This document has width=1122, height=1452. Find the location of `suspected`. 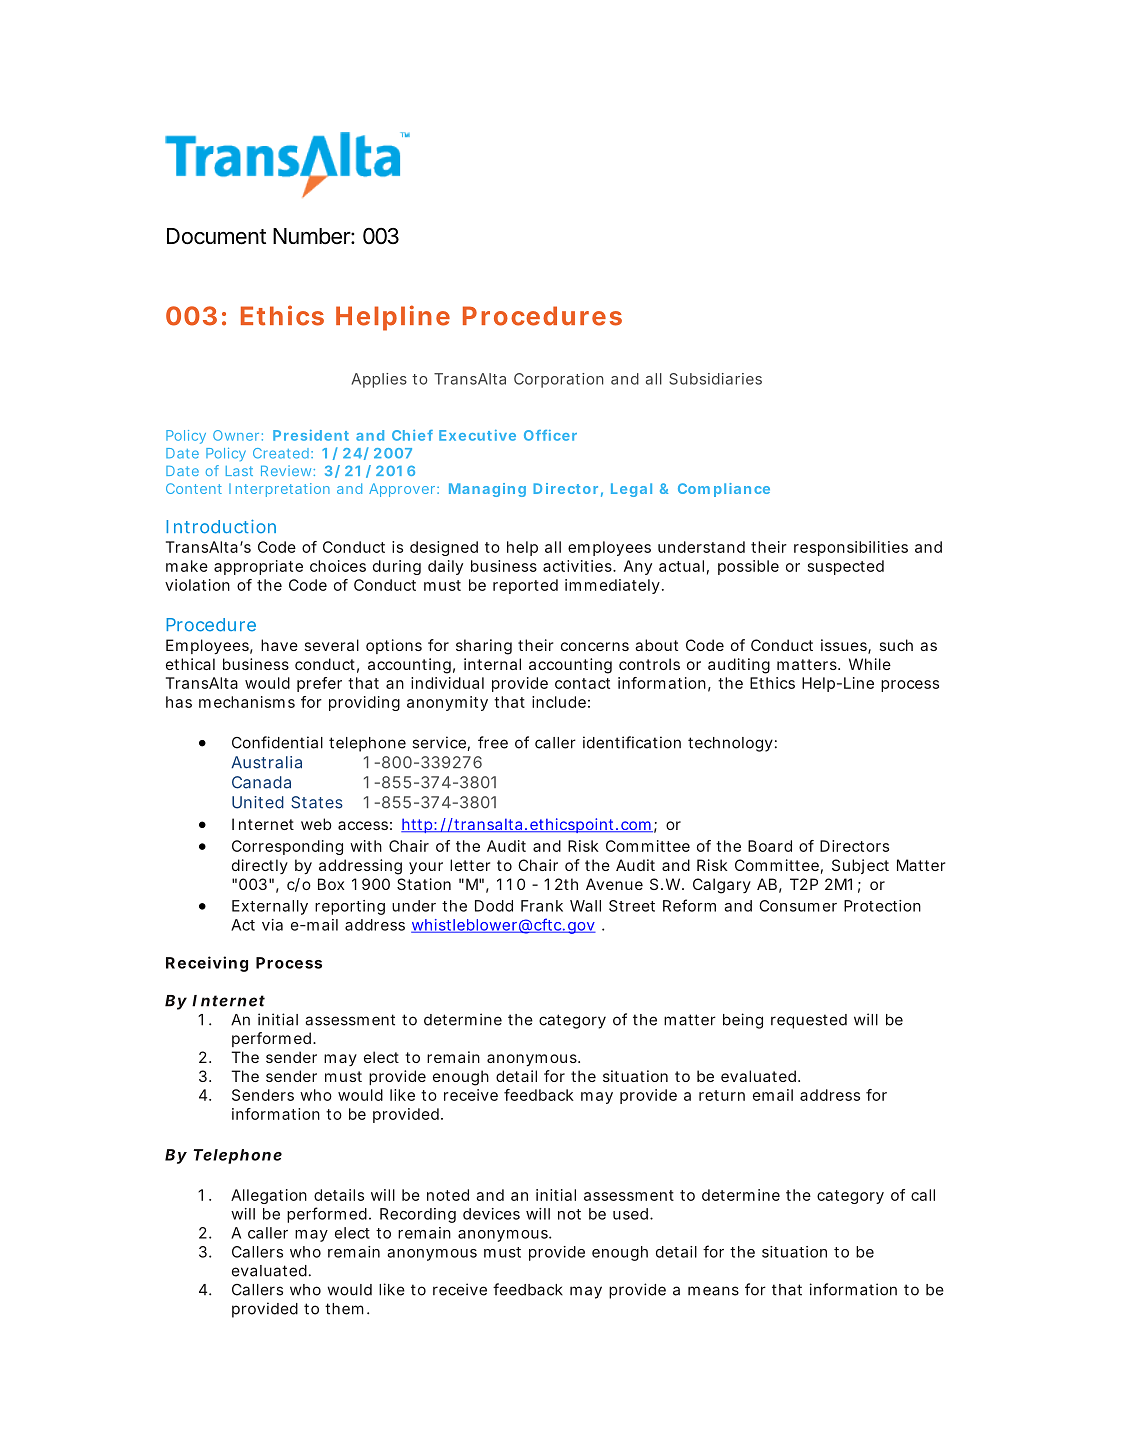

suspected is located at coordinates (846, 567).
